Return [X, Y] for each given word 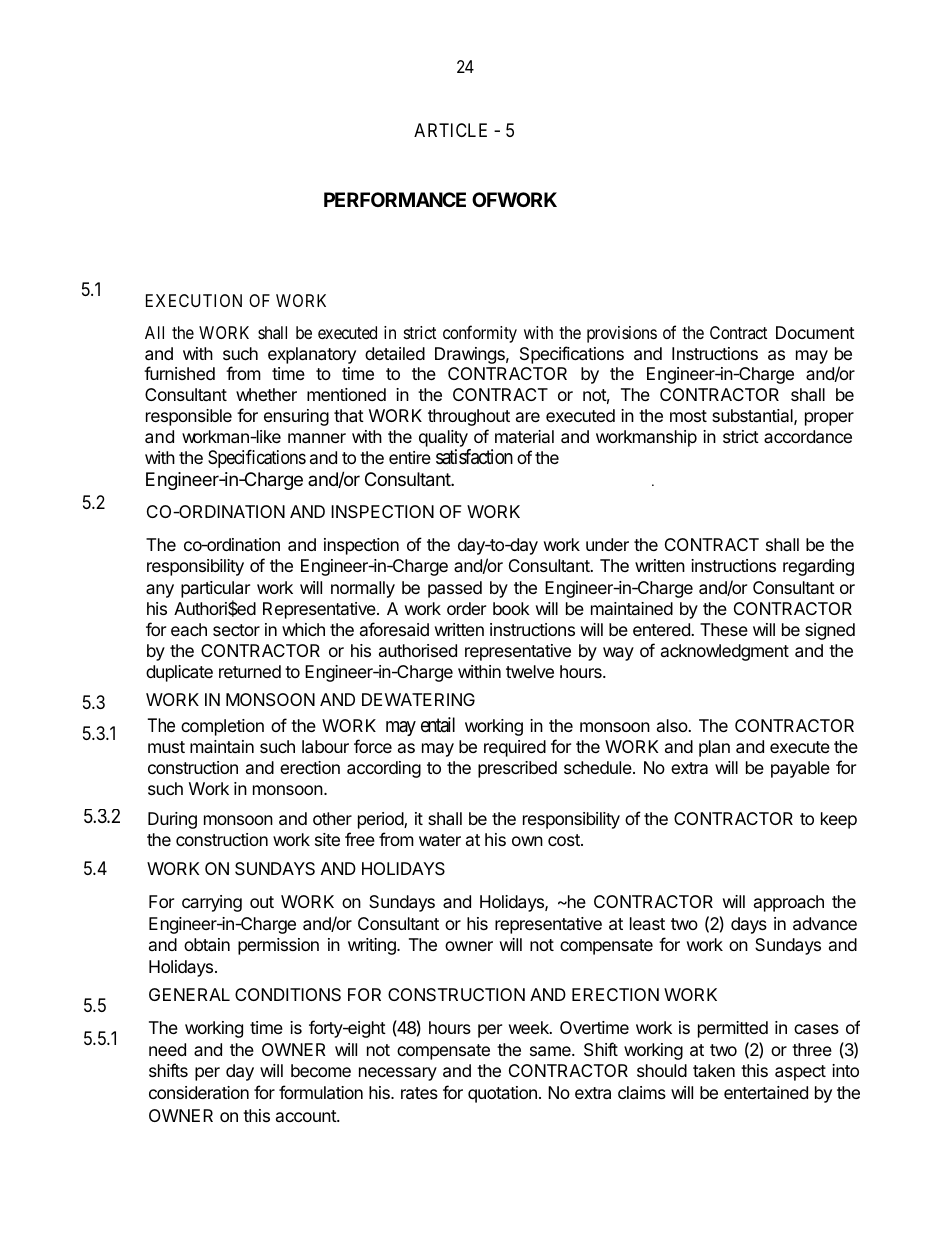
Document [815, 332]
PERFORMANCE [395, 199]
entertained [766, 1092]
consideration [199, 1093]
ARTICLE [450, 130]
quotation [502, 1094]
